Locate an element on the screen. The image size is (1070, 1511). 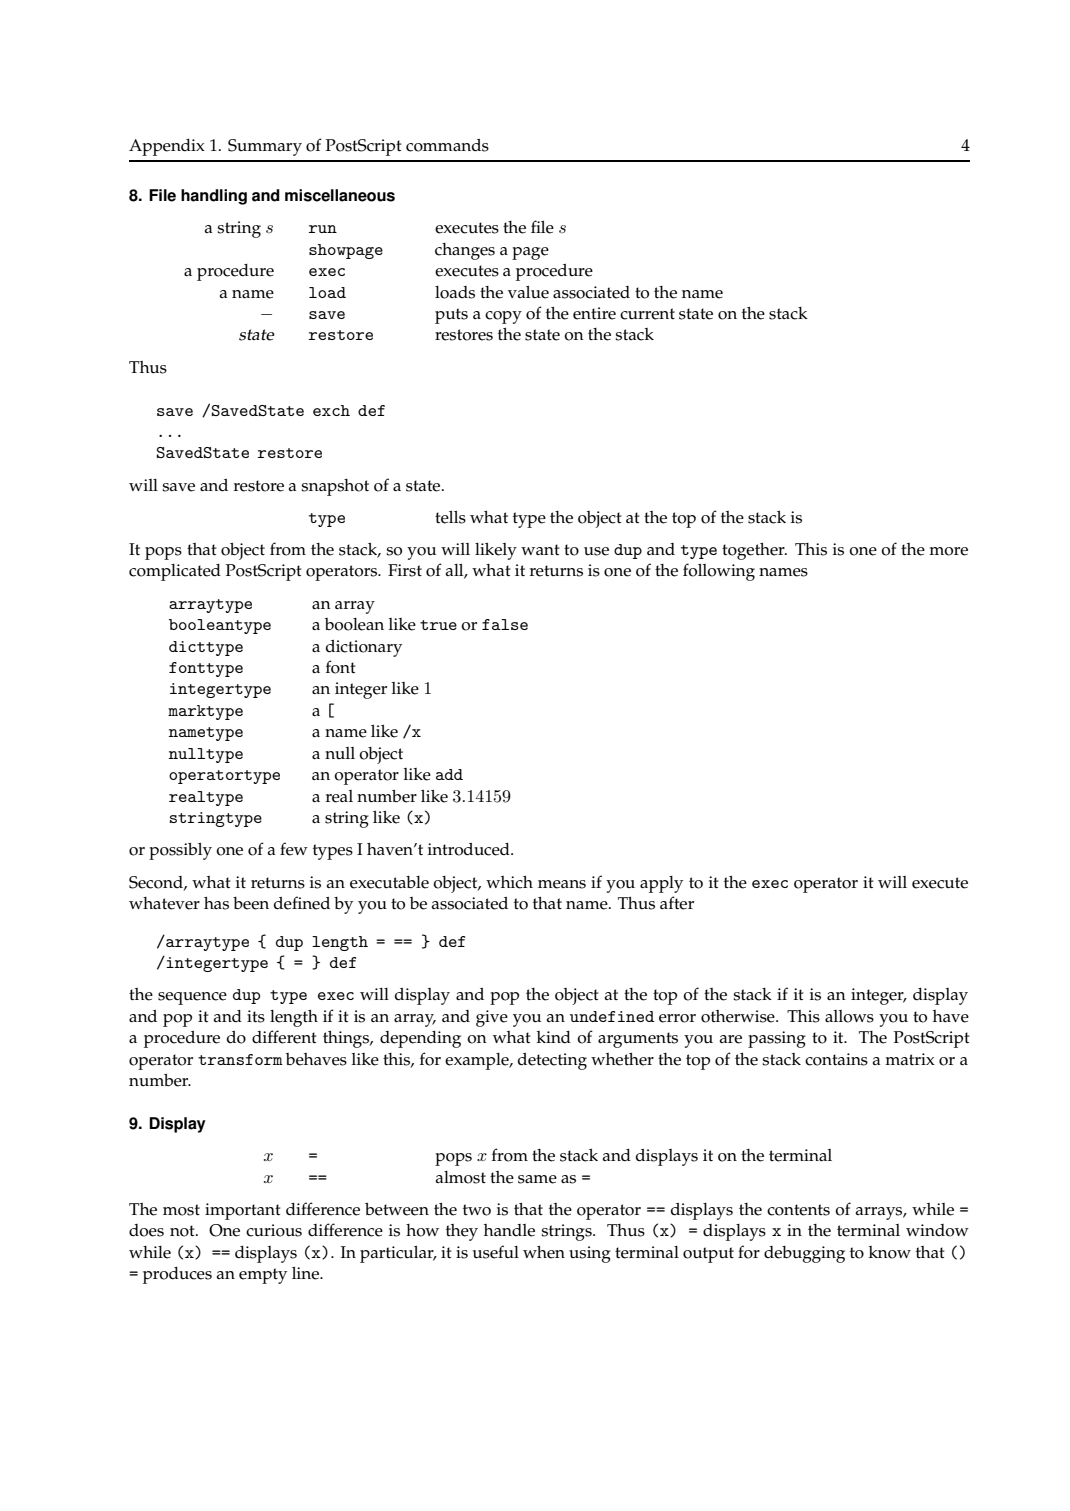
false is located at coordinates (505, 624).
